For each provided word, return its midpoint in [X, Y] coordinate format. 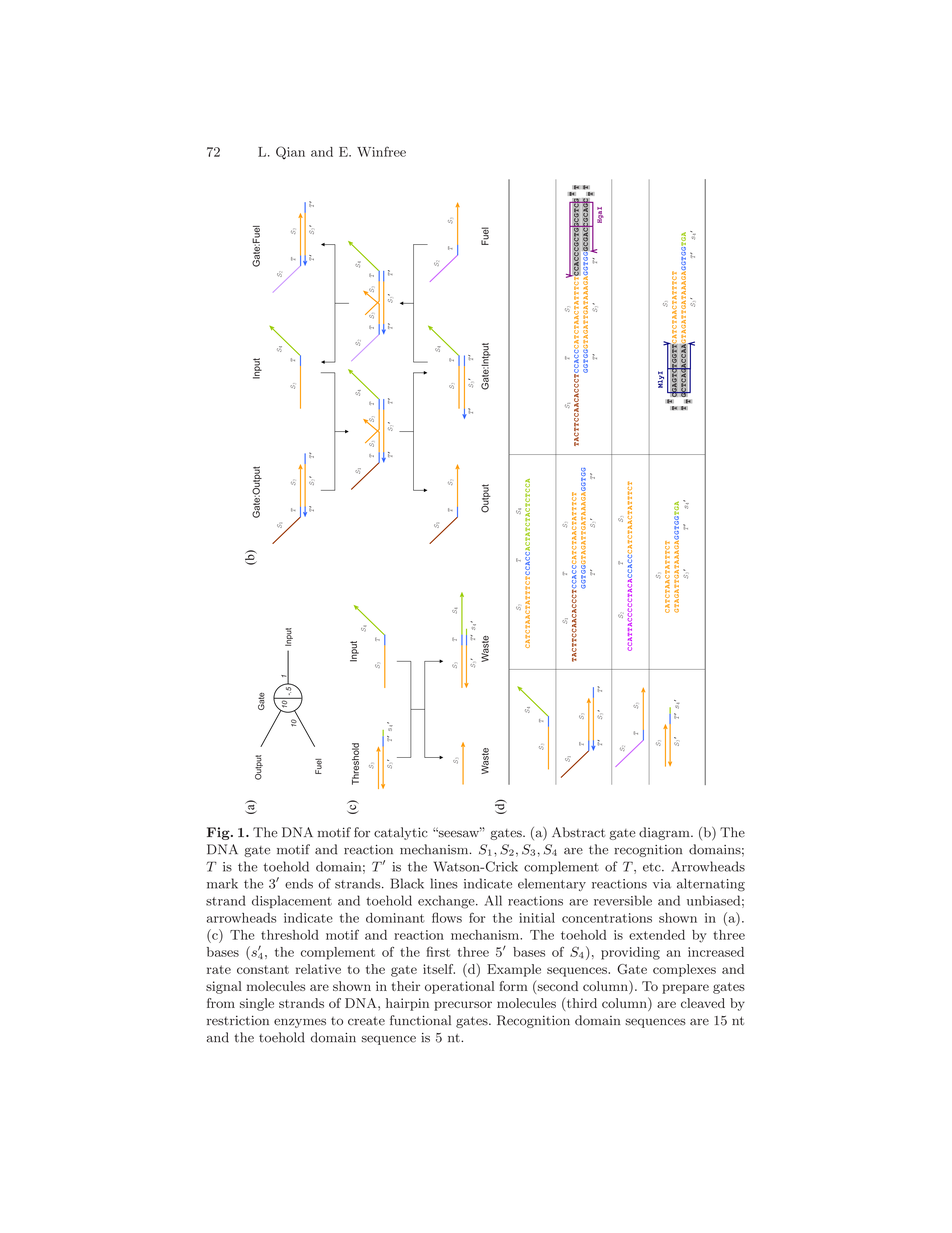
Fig [219, 833]
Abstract [579, 832]
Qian [290, 152]
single [257, 1004]
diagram [665, 833]
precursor [463, 1006]
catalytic [401, 833]
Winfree [381, 151]
